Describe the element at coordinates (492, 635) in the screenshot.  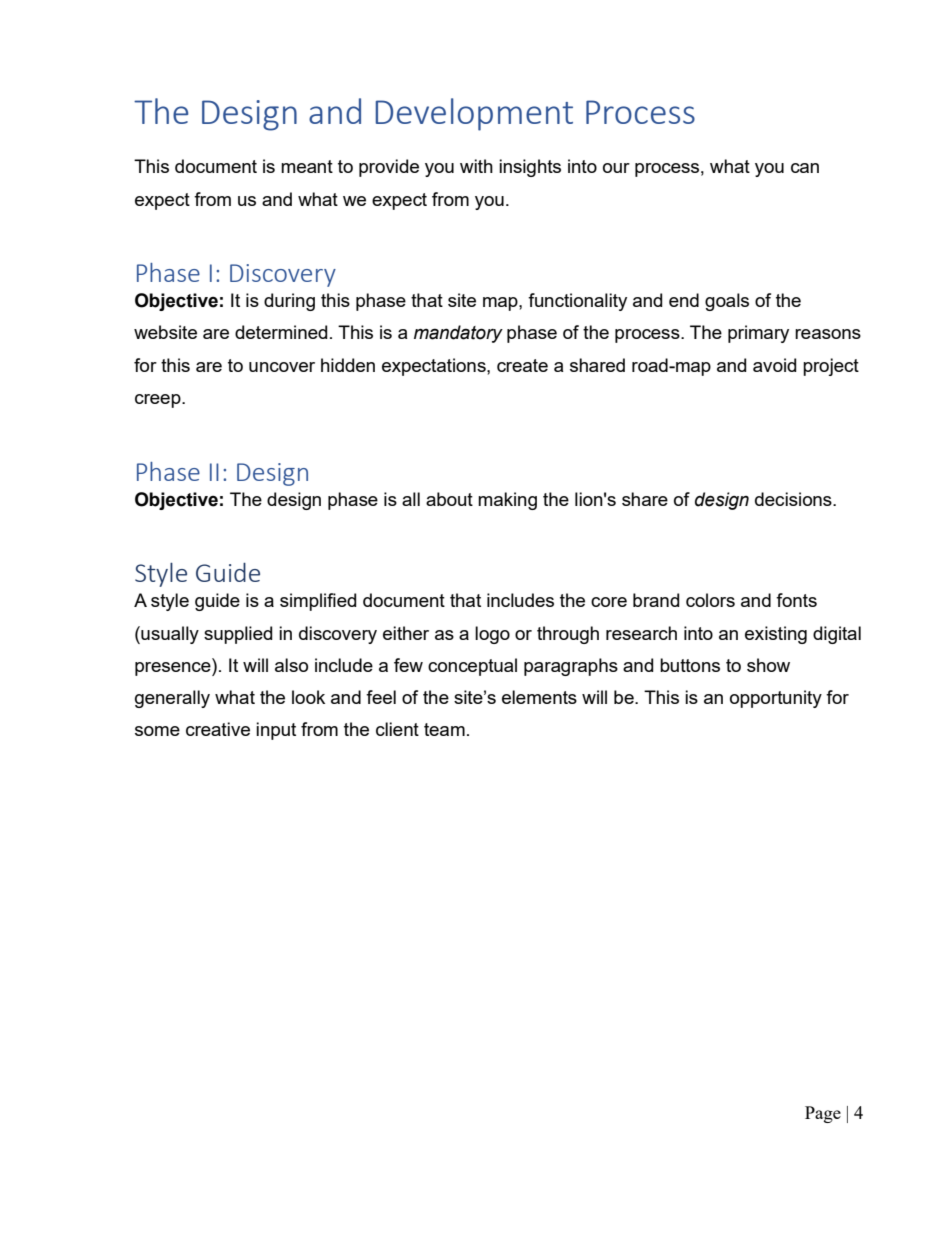
I see `logo` at that location.
